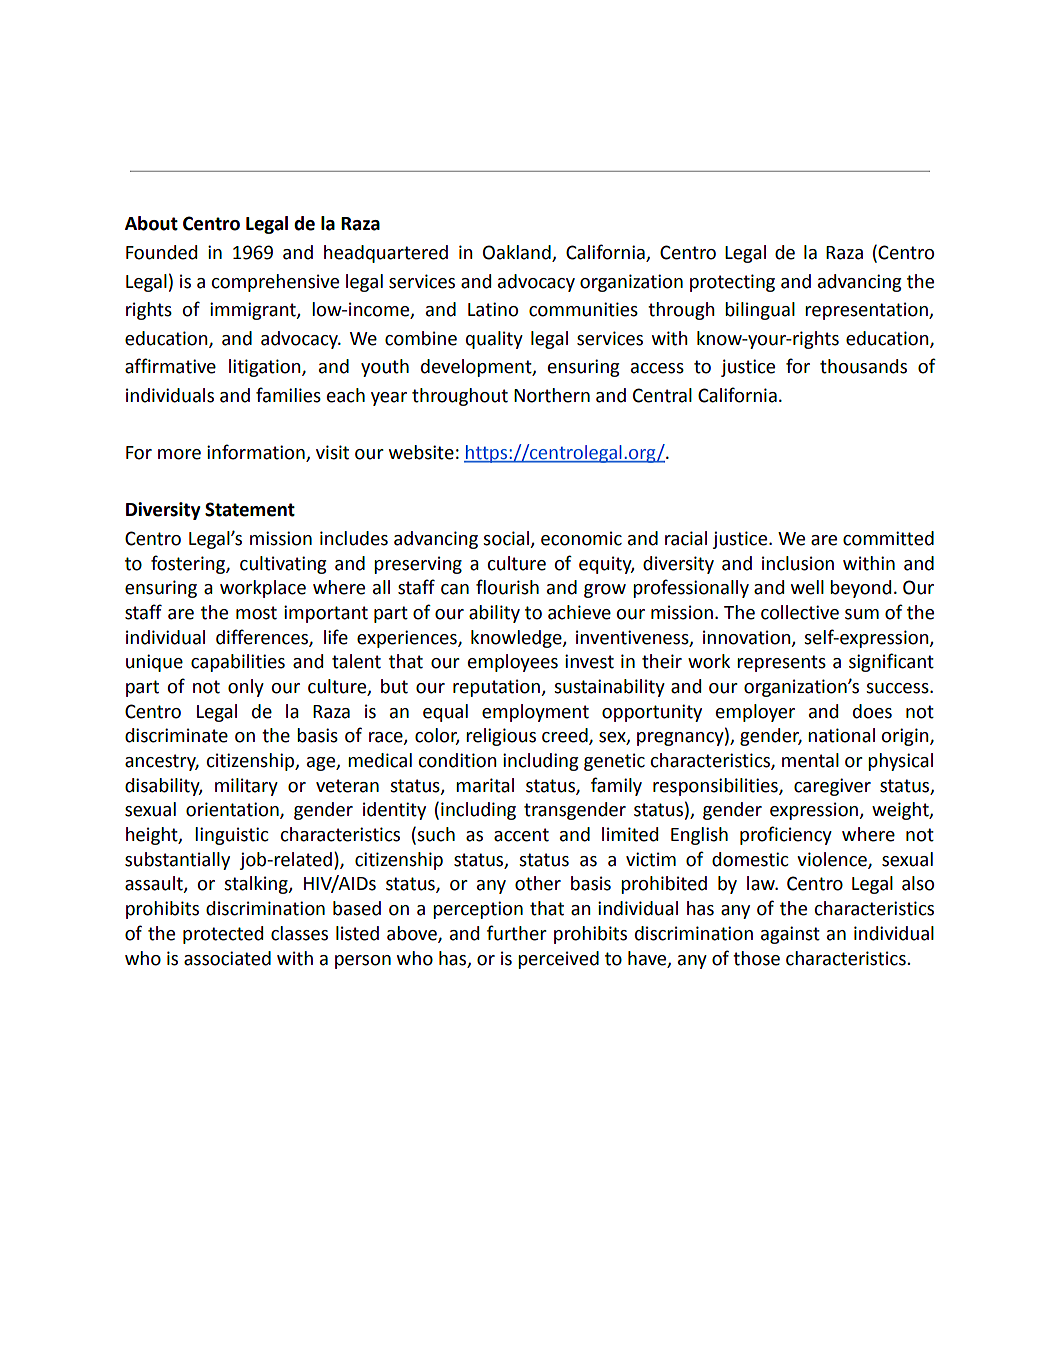 The image size is (1060, 1372). What do you see at coordinates (732, 283) in the page?
I see `protecting` at bounding box center [732, 283].
